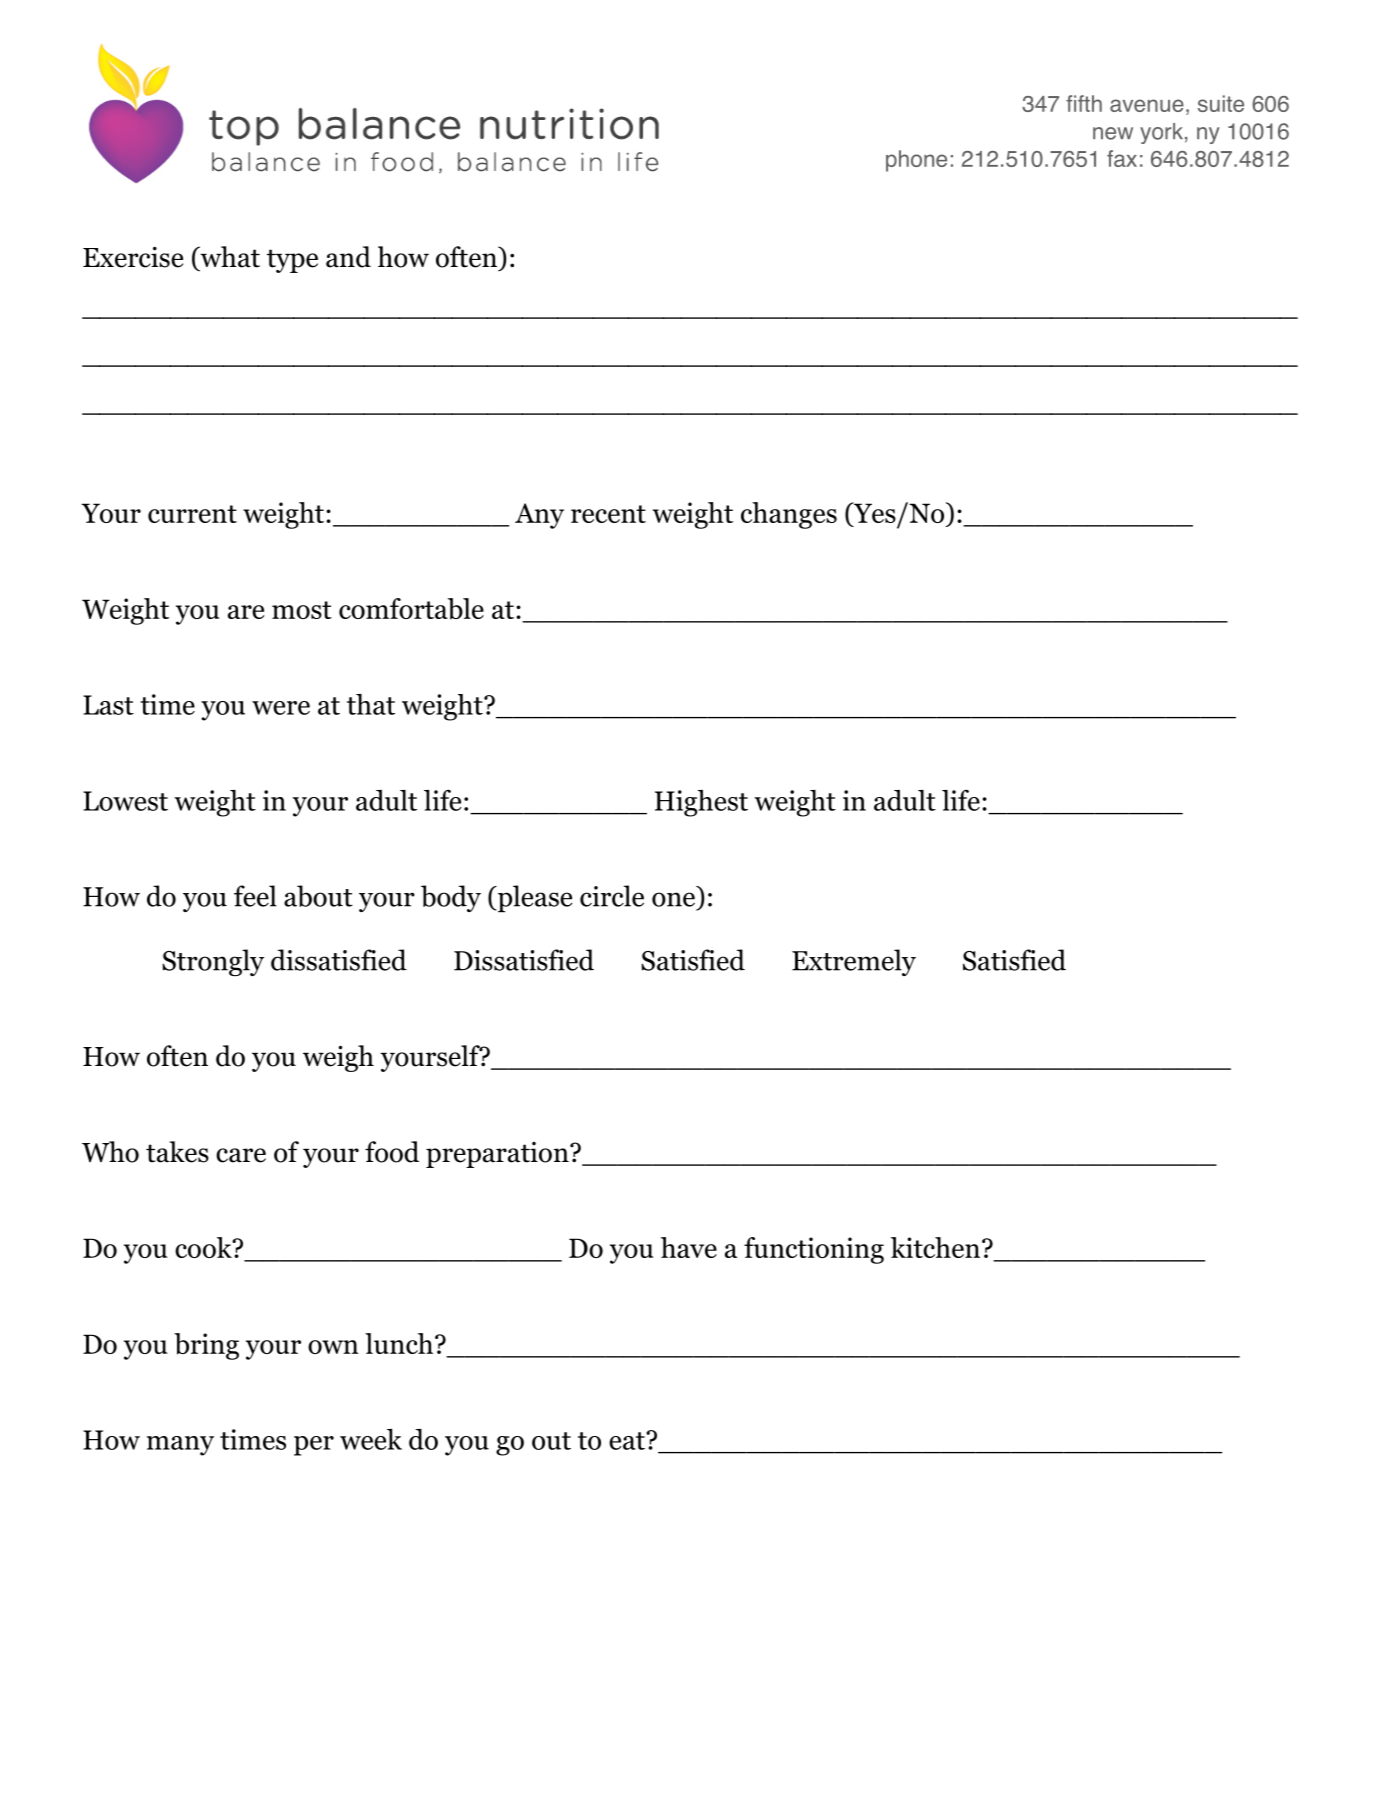 The image size is (1397, 1808). I want to click on have, so click(689, 1247).
